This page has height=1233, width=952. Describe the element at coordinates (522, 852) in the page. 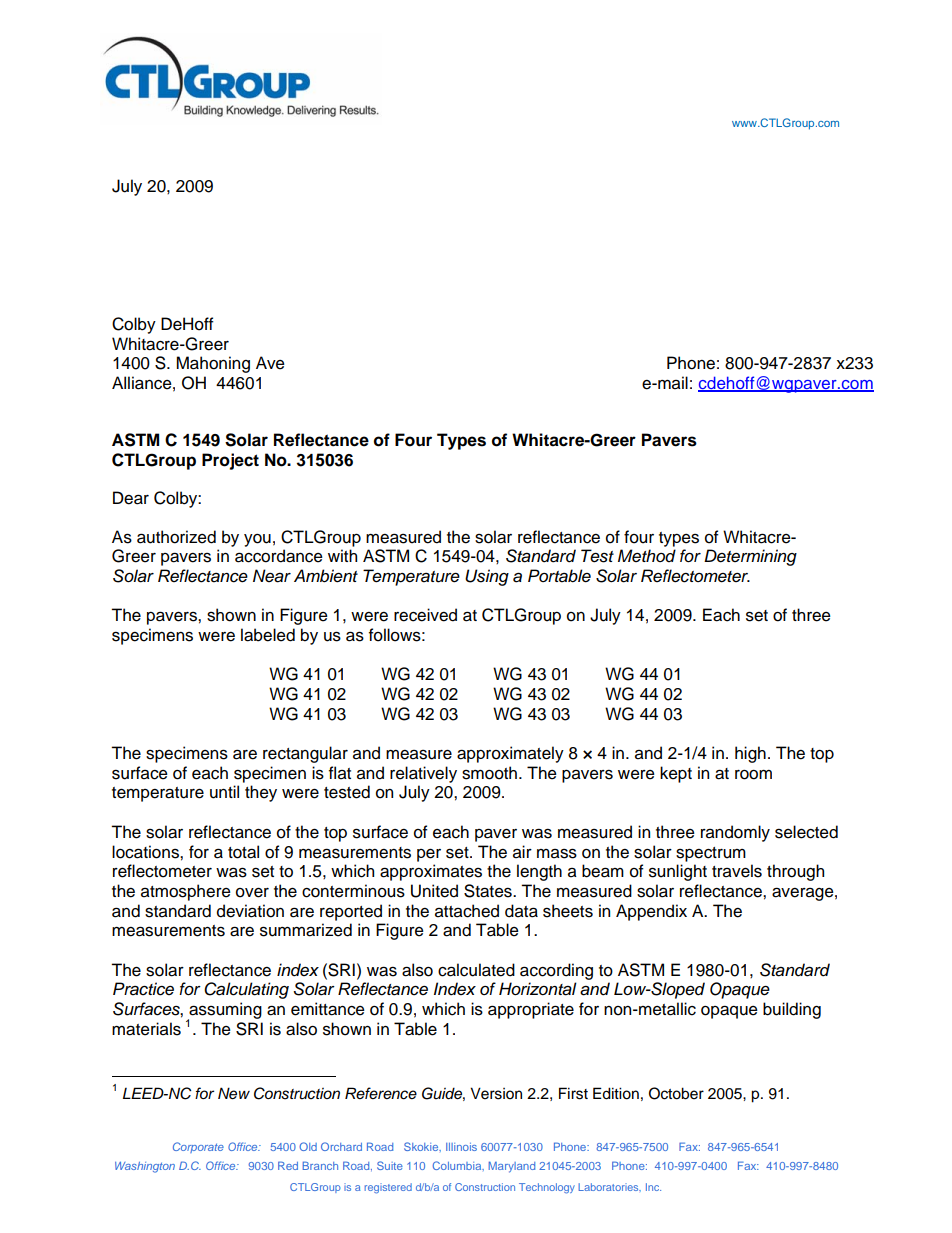

I see `air` at that location.
